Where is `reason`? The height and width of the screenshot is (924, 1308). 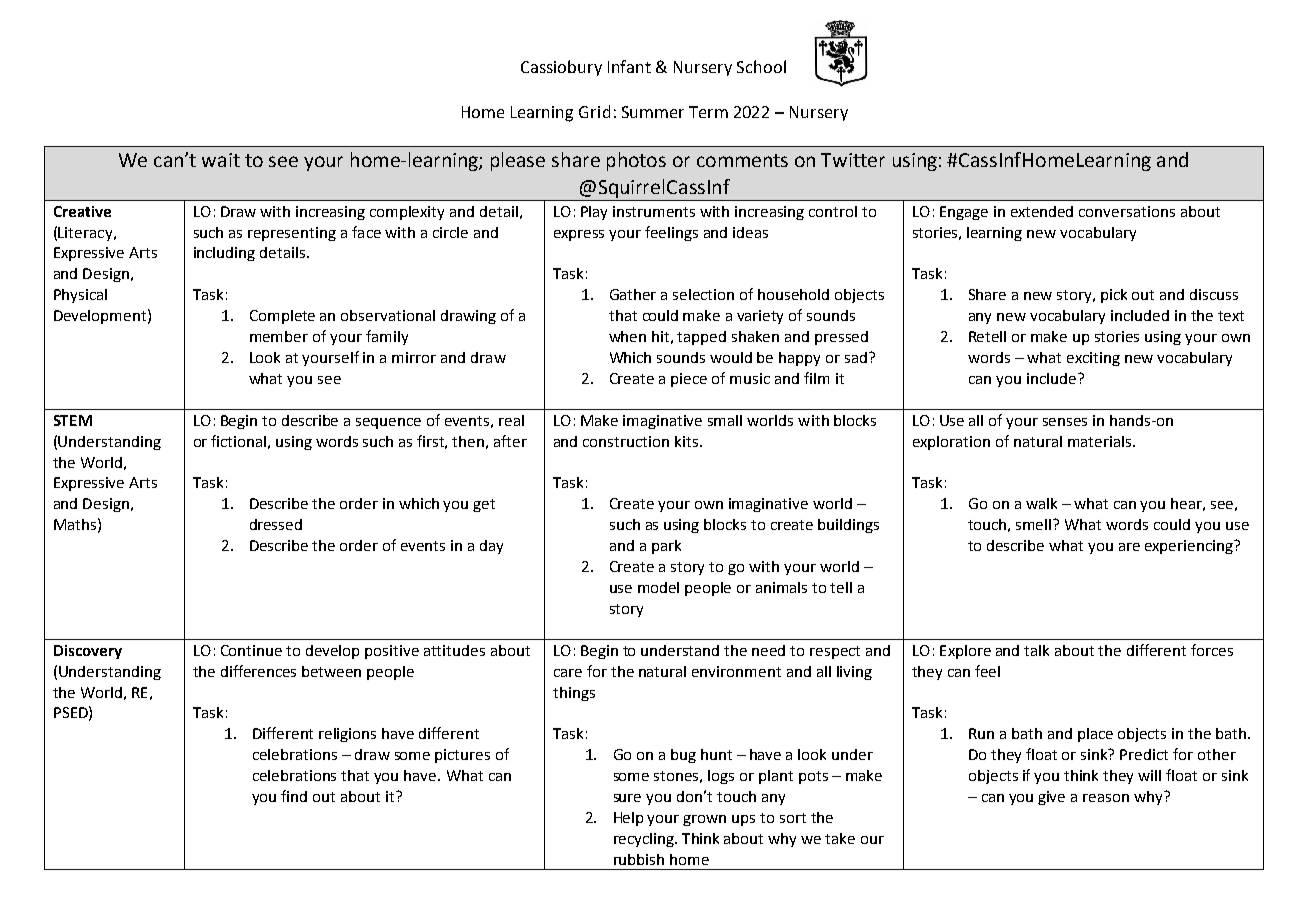
reason is located at coordinates (1106, 798).
